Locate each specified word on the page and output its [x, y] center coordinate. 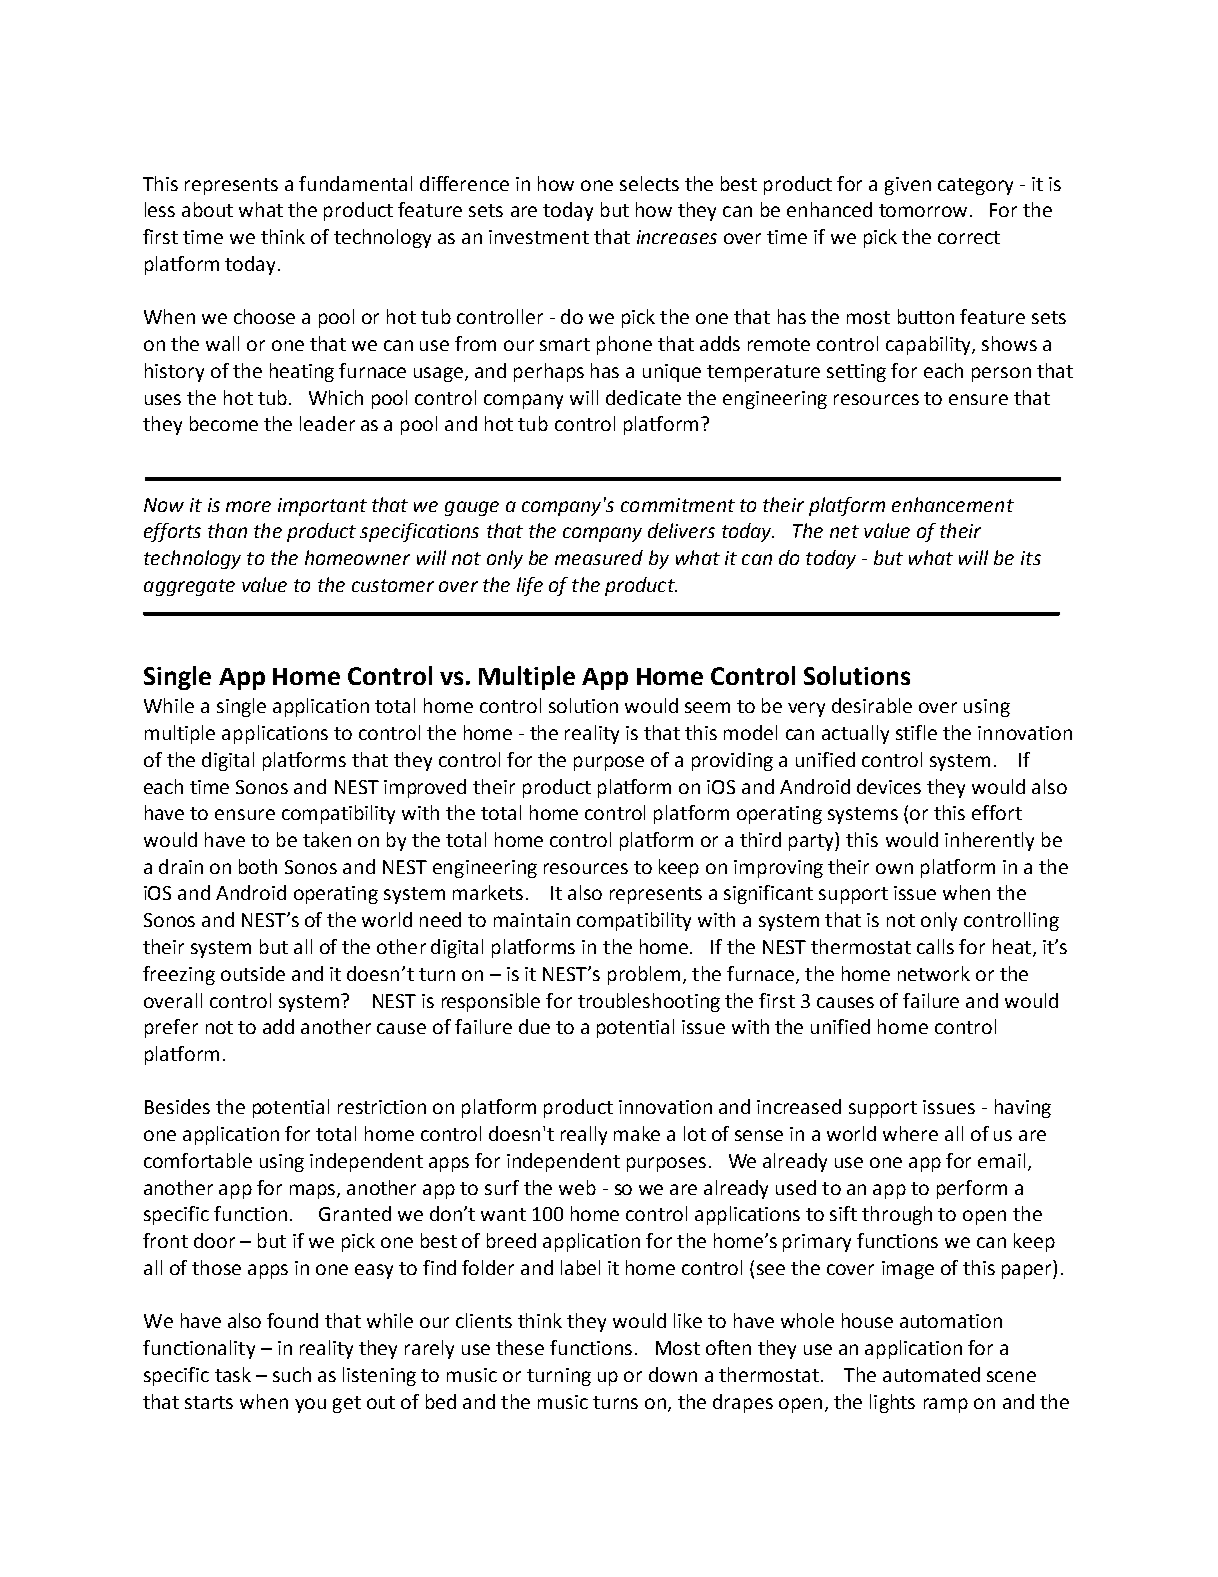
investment [539, 237]
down [673, 1374]
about [207, 209]
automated [931, 1374]
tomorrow [925, 210]
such [292, 1374]
